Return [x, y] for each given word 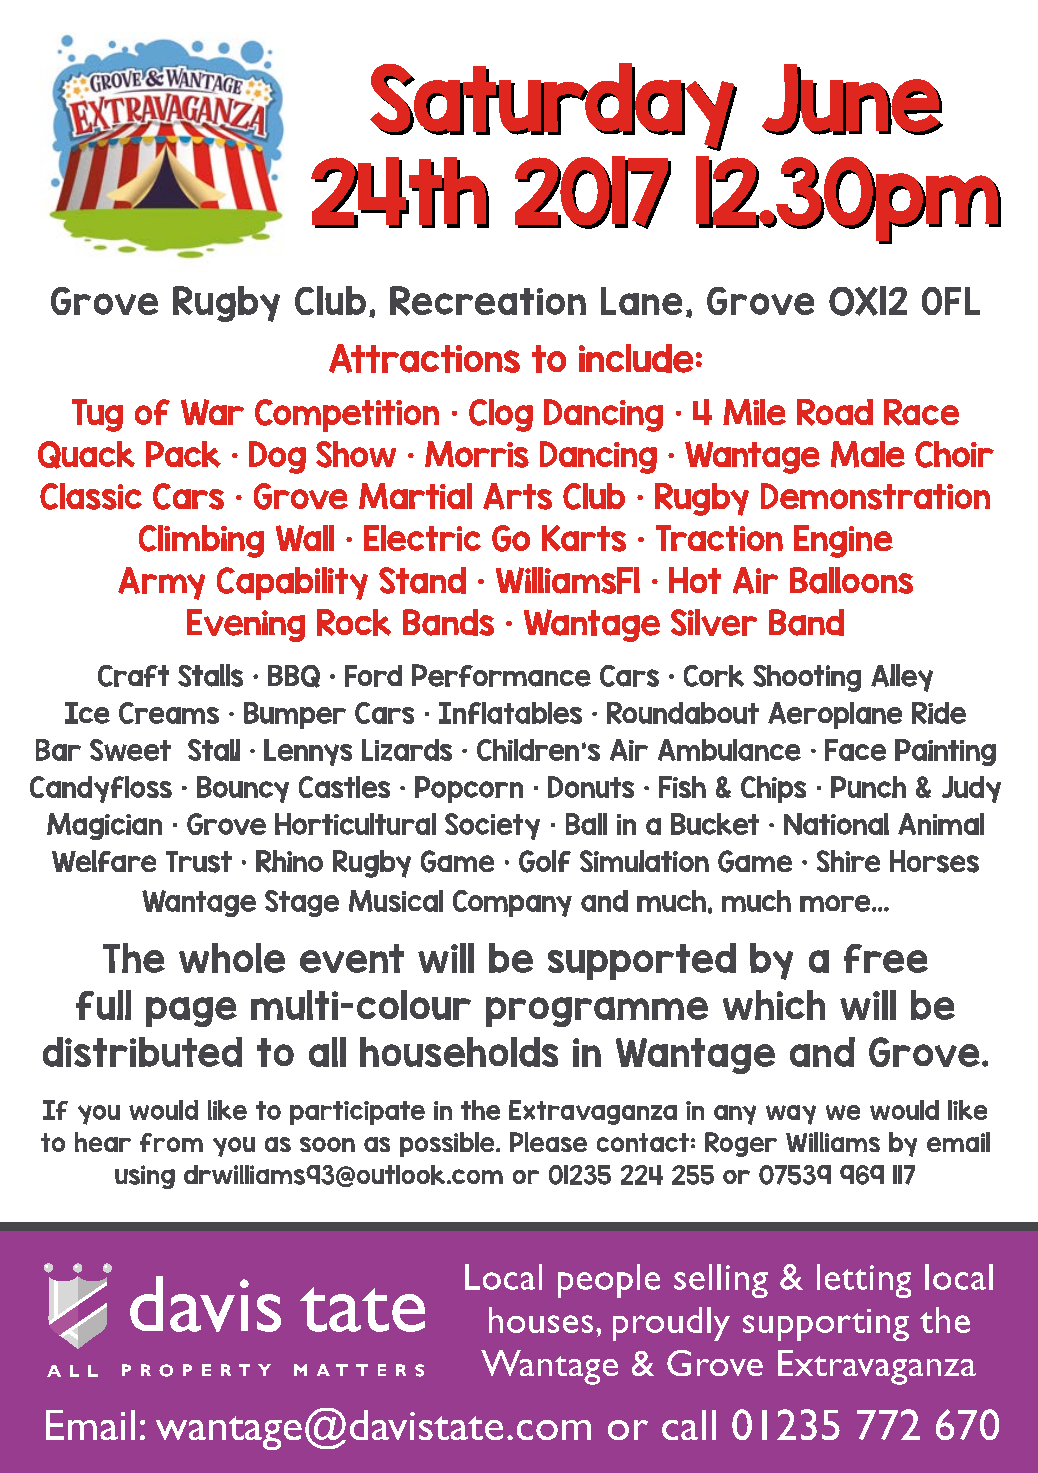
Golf [545, 861]
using [145, 1177]
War [212, 412]
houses [541, 1320]
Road [835, 412]
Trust [199, 862]
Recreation [488, 301]
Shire [848, 861]
